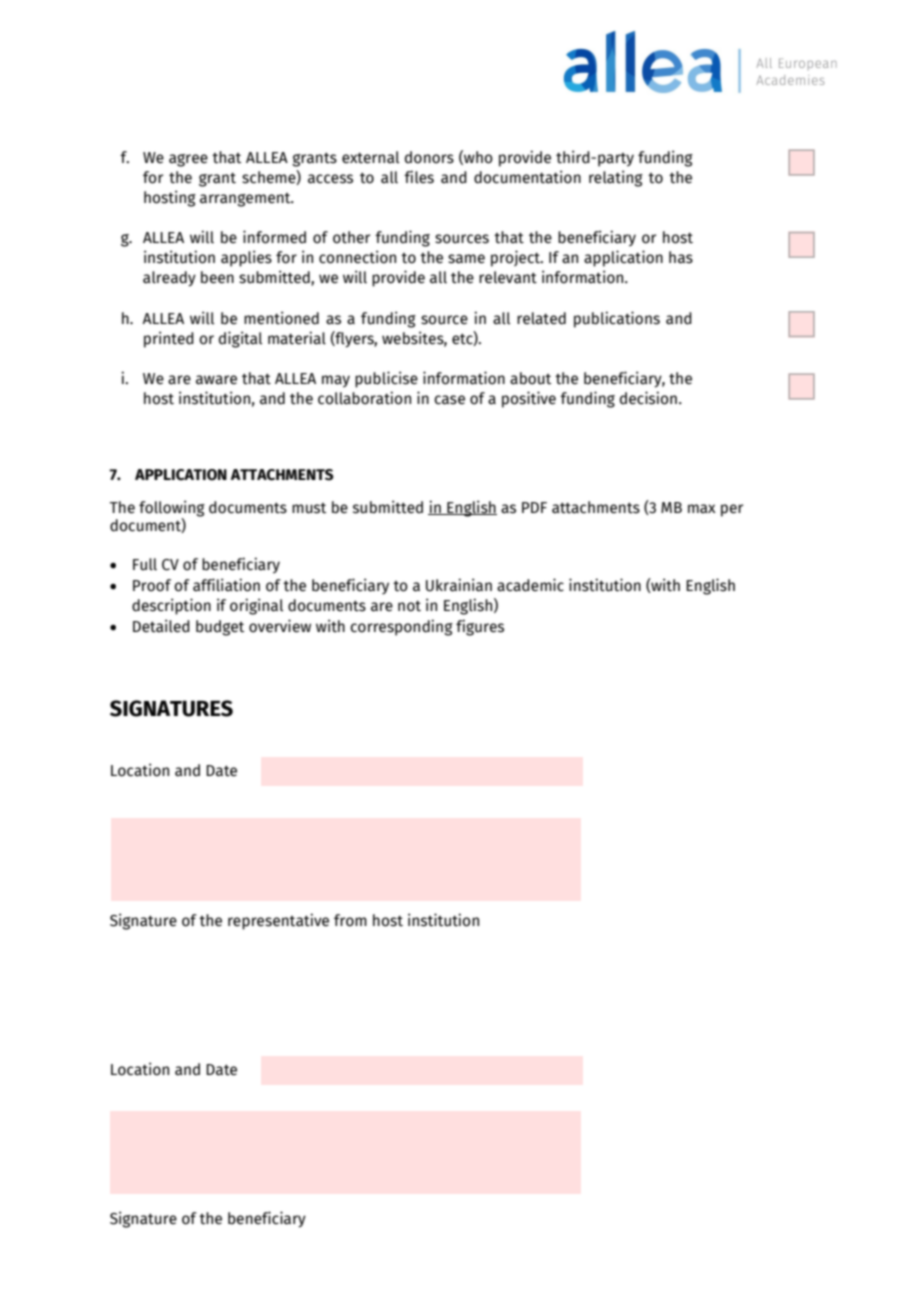 The height and width of the screenshot is (1308, 924). What do you see at coordinates (278, 921) in the screenshot?
I see `representative` at bounding box center [278, 921].
